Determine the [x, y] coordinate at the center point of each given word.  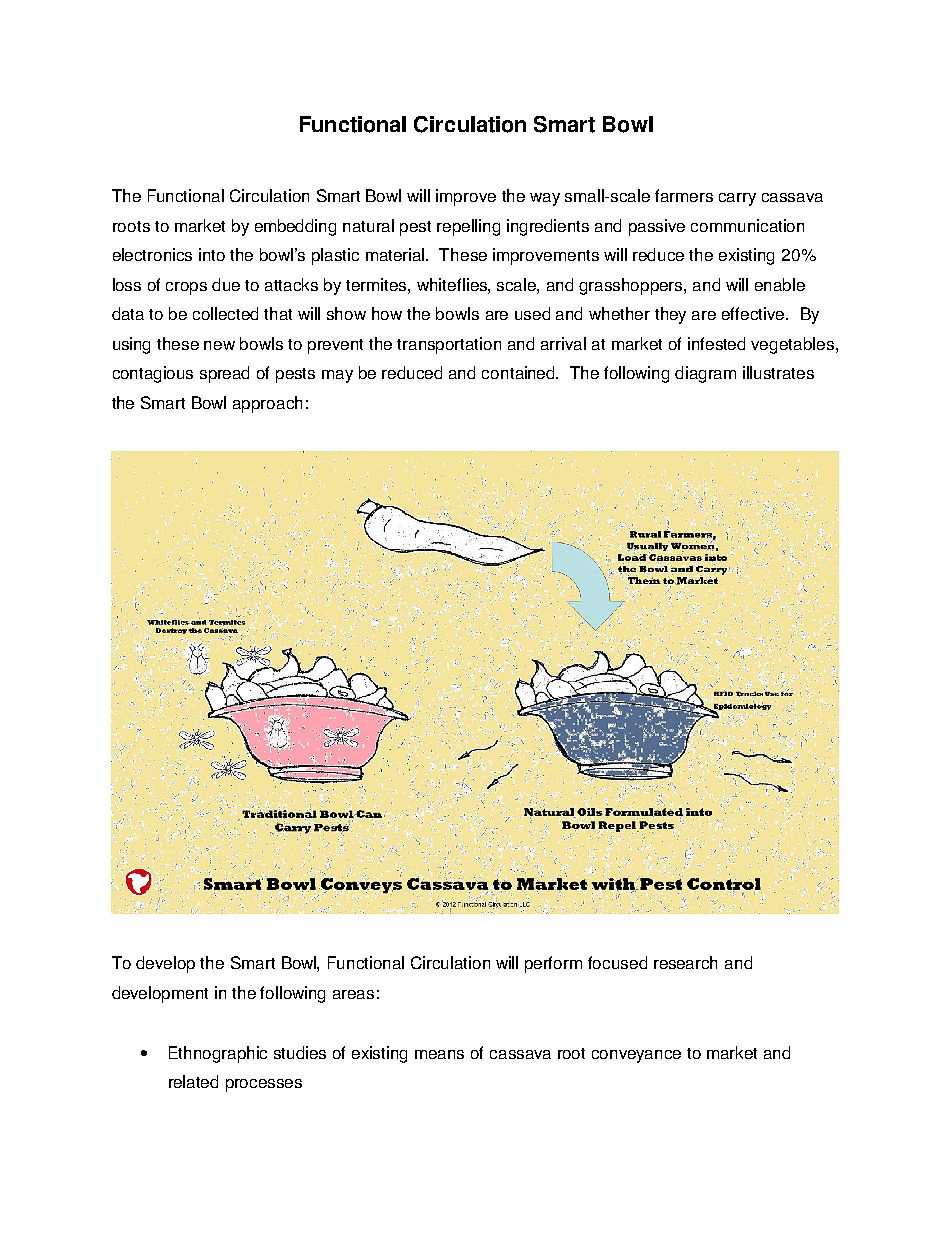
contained [520, 372]
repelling [468, 227]
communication [747, 225]
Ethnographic [218, 1054]
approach [267, 404]
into [212, 254]
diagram [705, 374]
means [439, 1054]
